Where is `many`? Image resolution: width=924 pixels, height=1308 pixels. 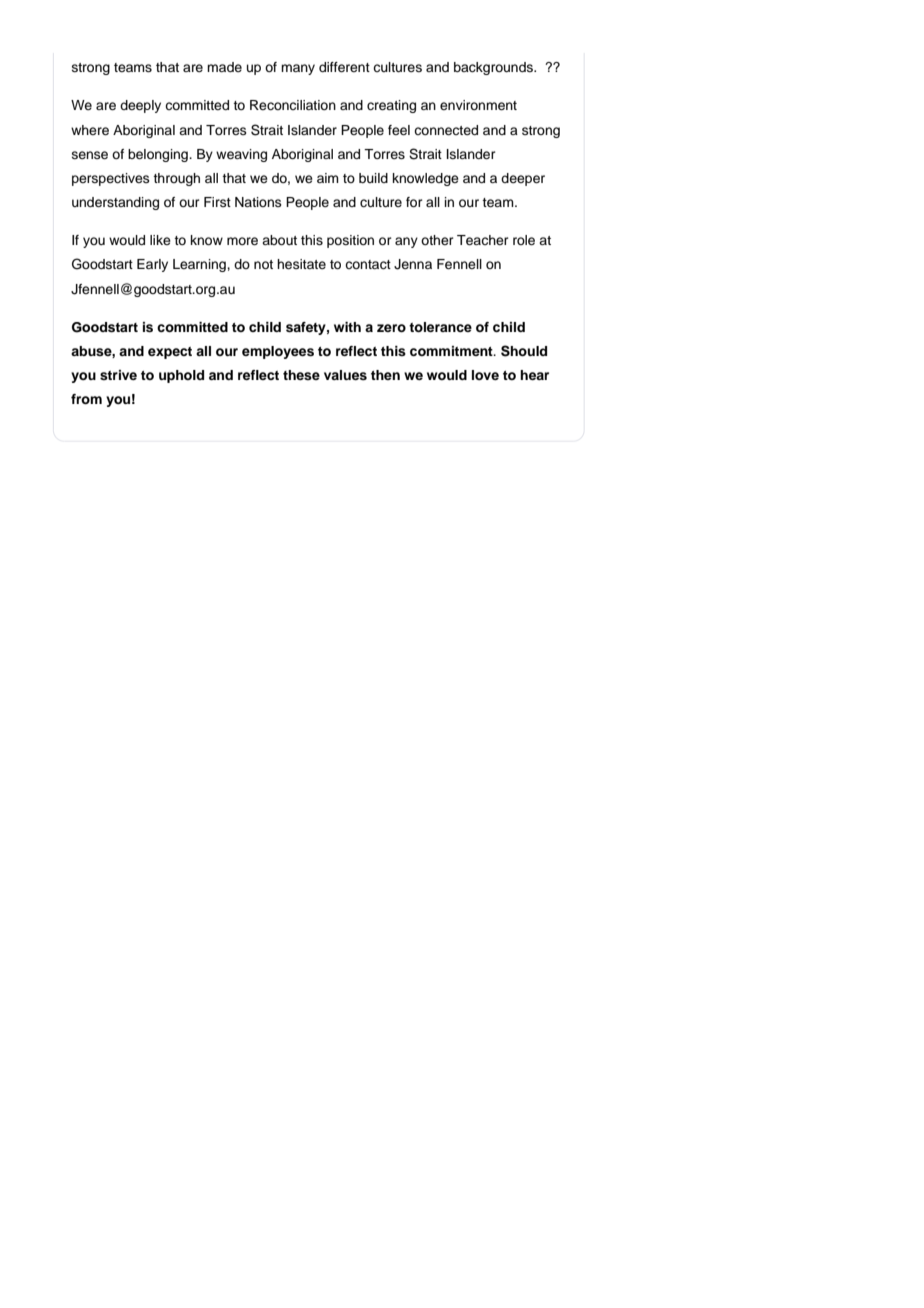
many is located at coordinates (298, 69).
